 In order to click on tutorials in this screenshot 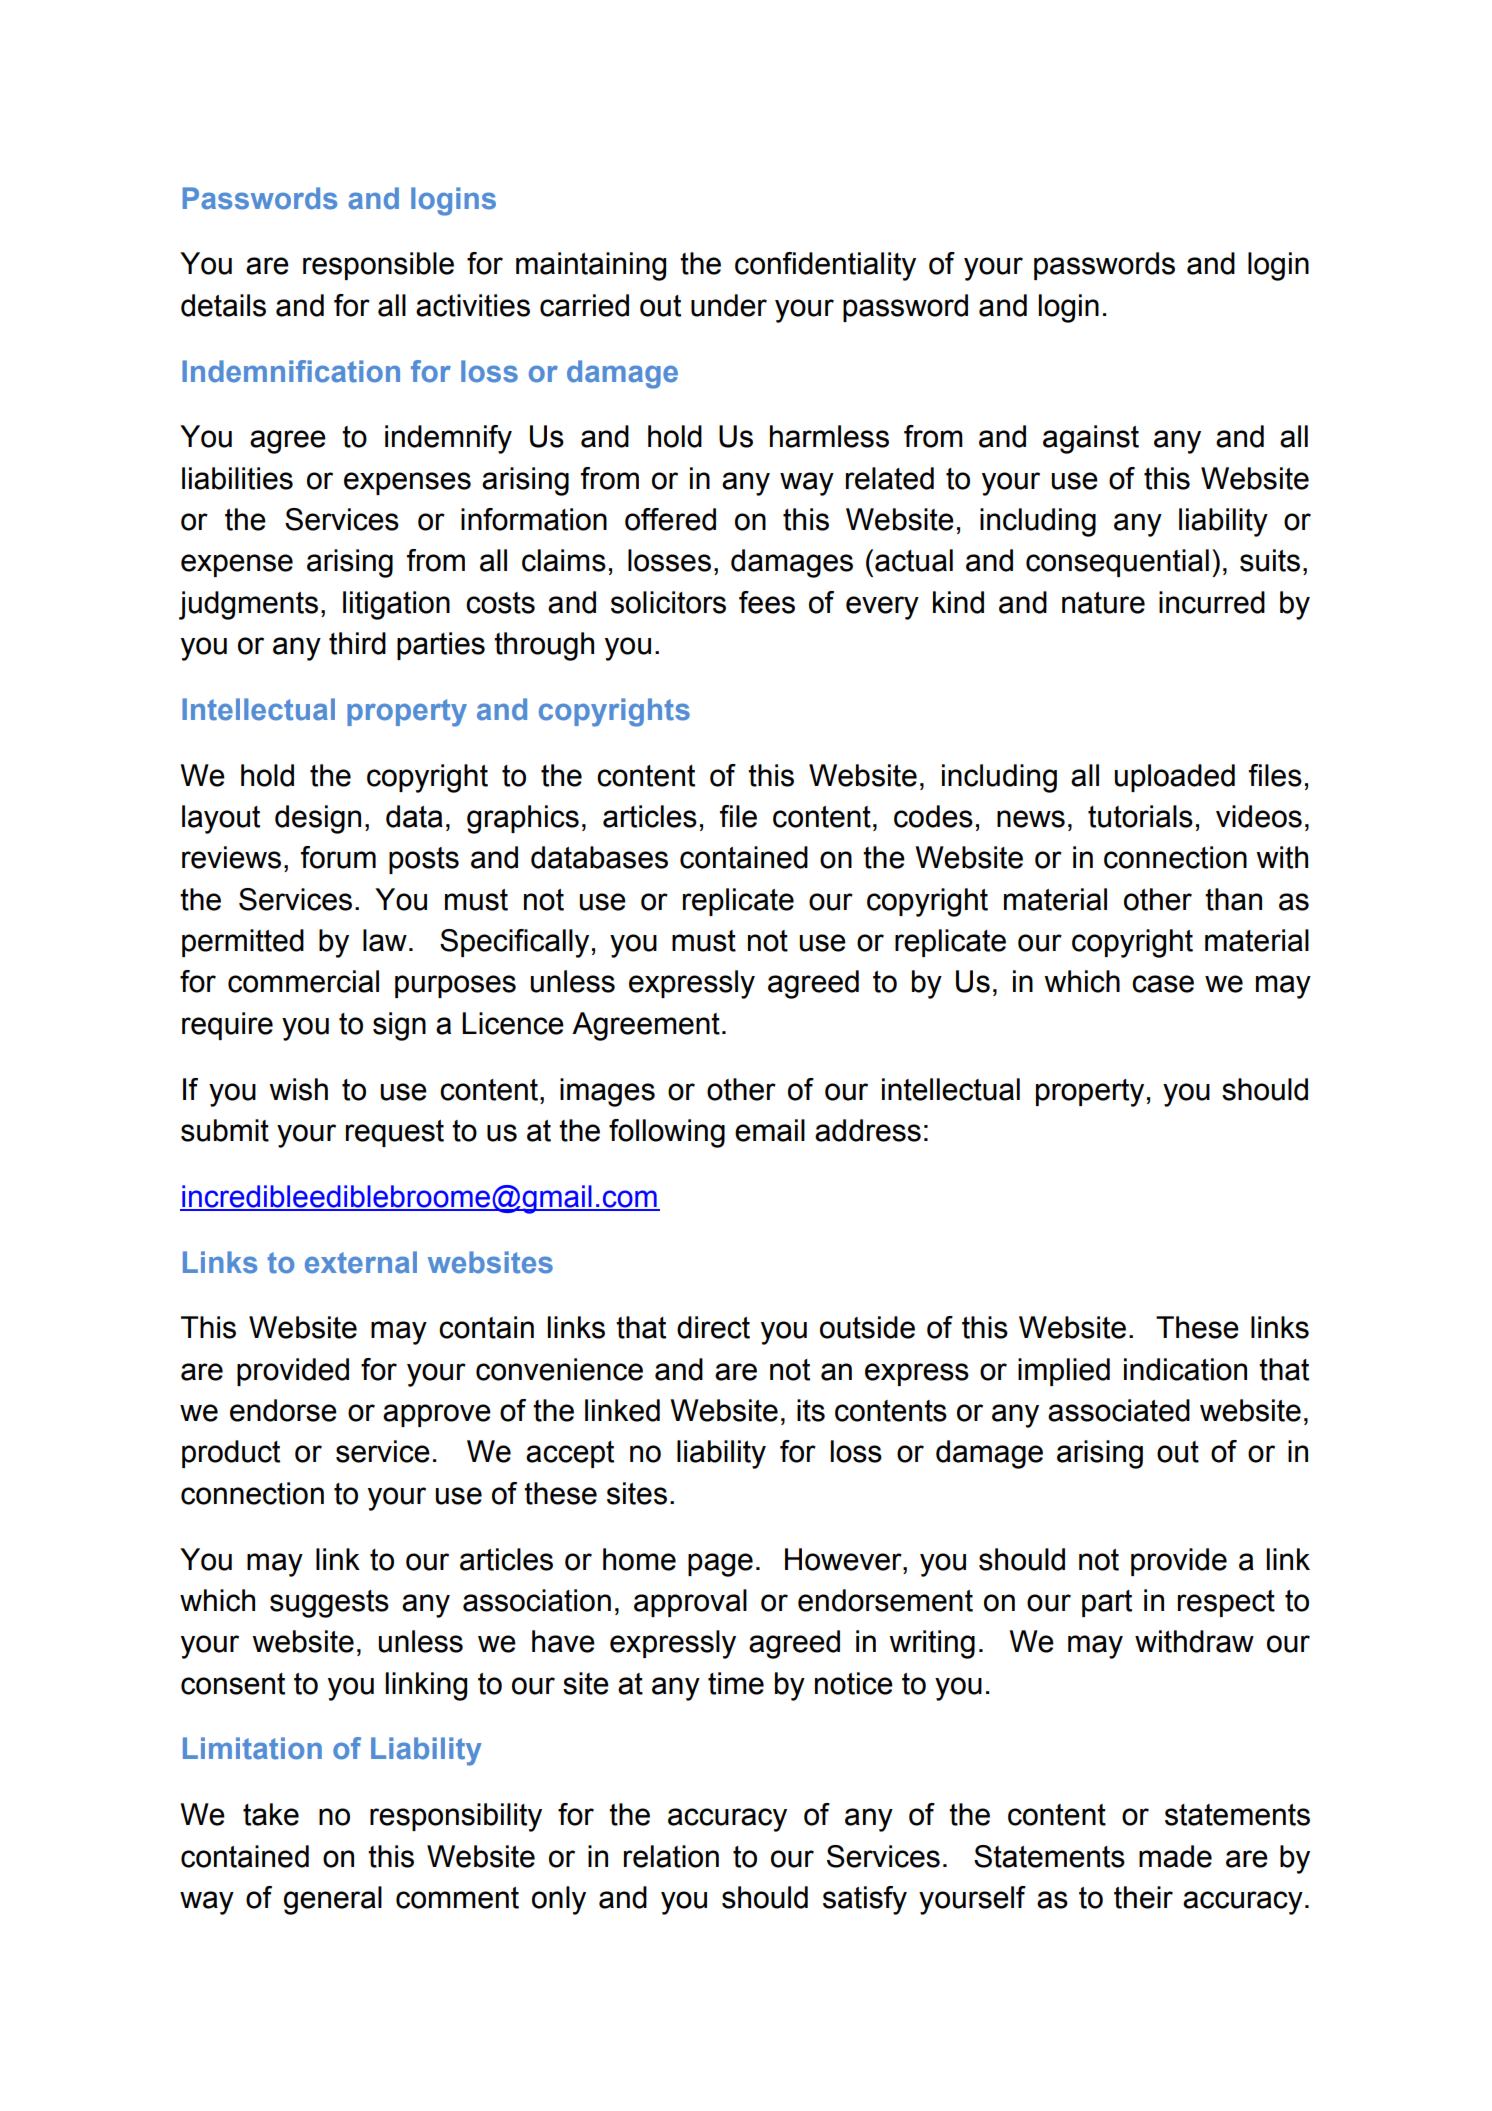, I will do `click(1140, 816)`.
